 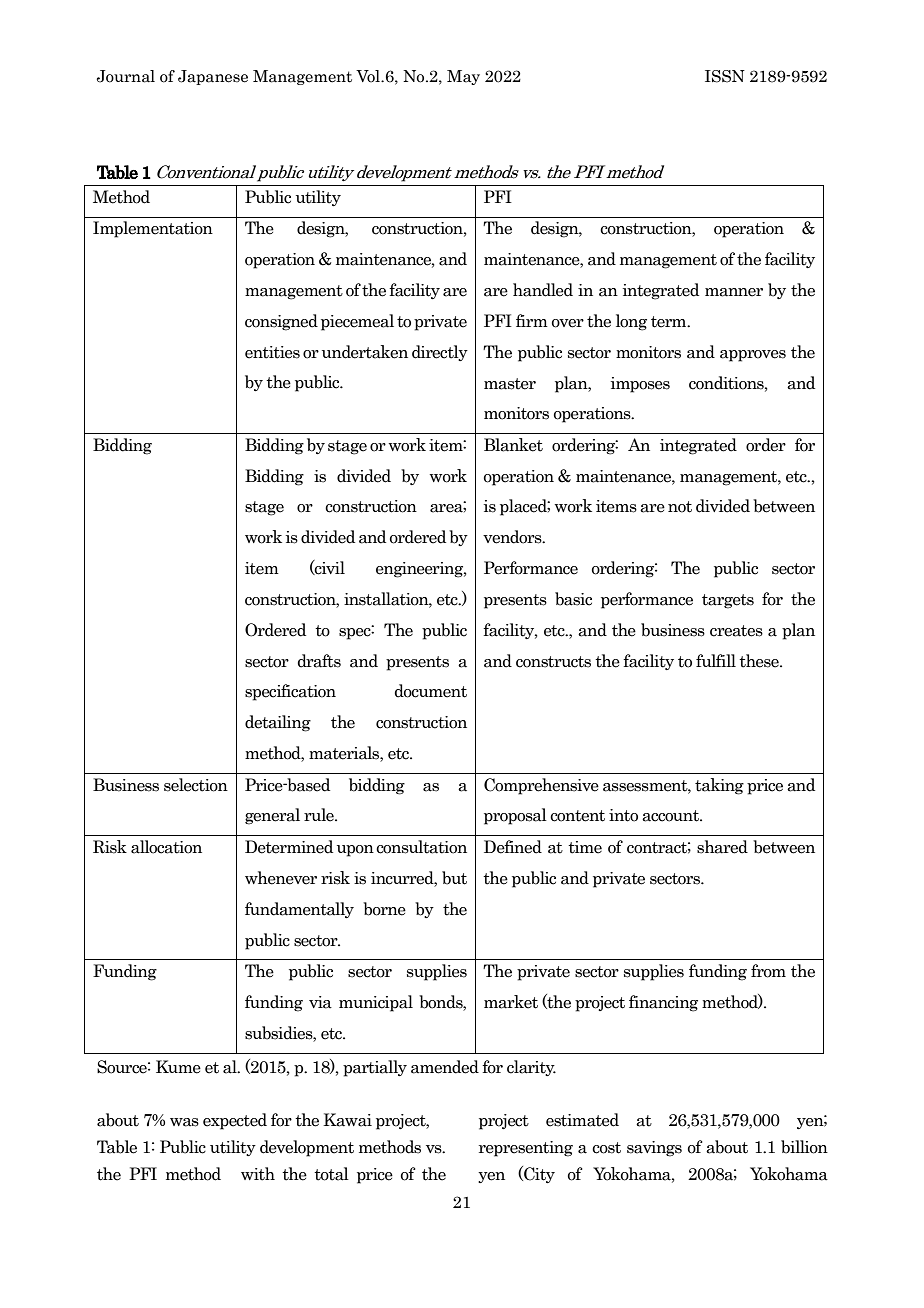 I want to click on document, so click(x=430, y=691).
